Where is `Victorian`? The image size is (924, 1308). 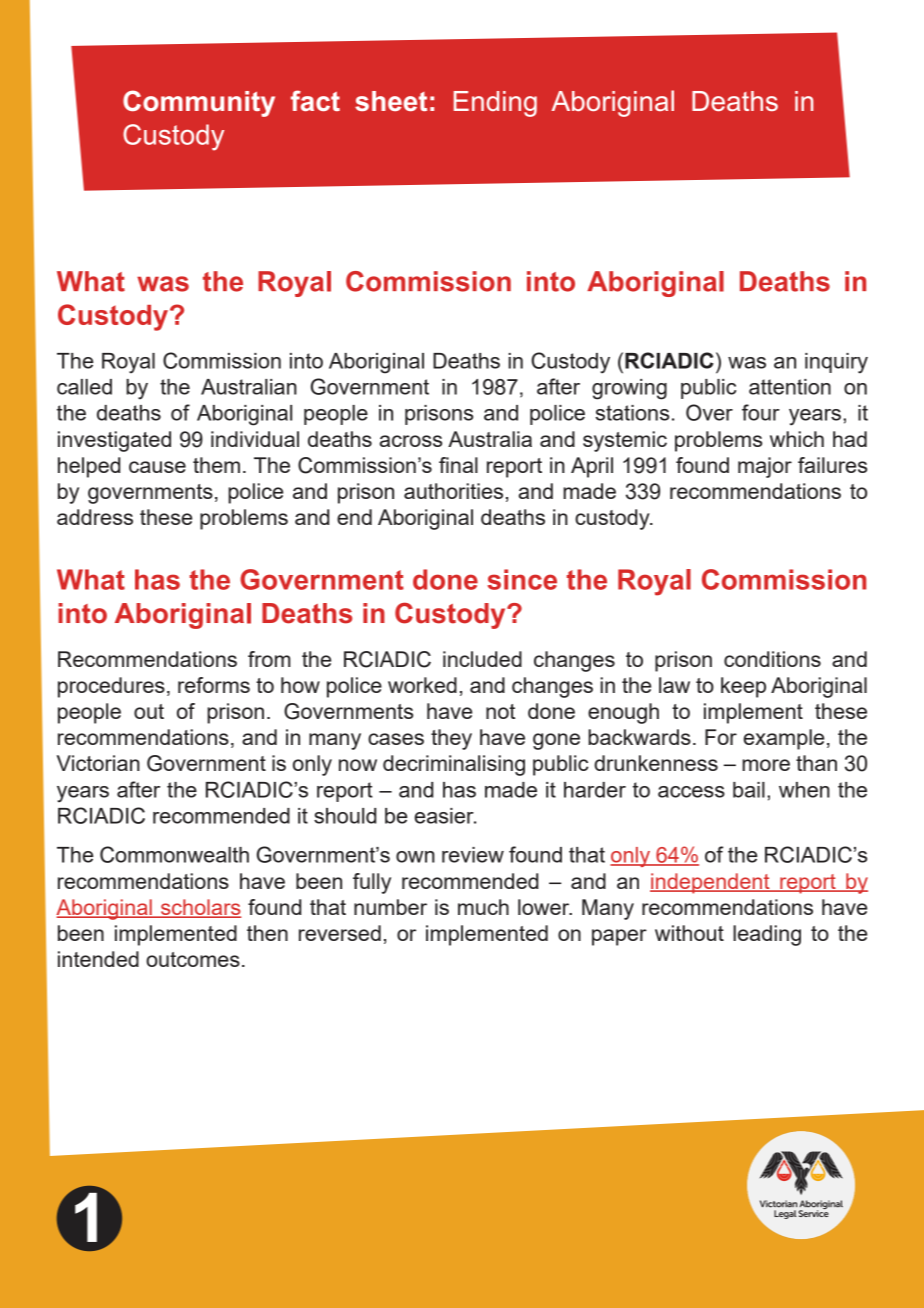 Victorian is located at coordinates (98, 763).
